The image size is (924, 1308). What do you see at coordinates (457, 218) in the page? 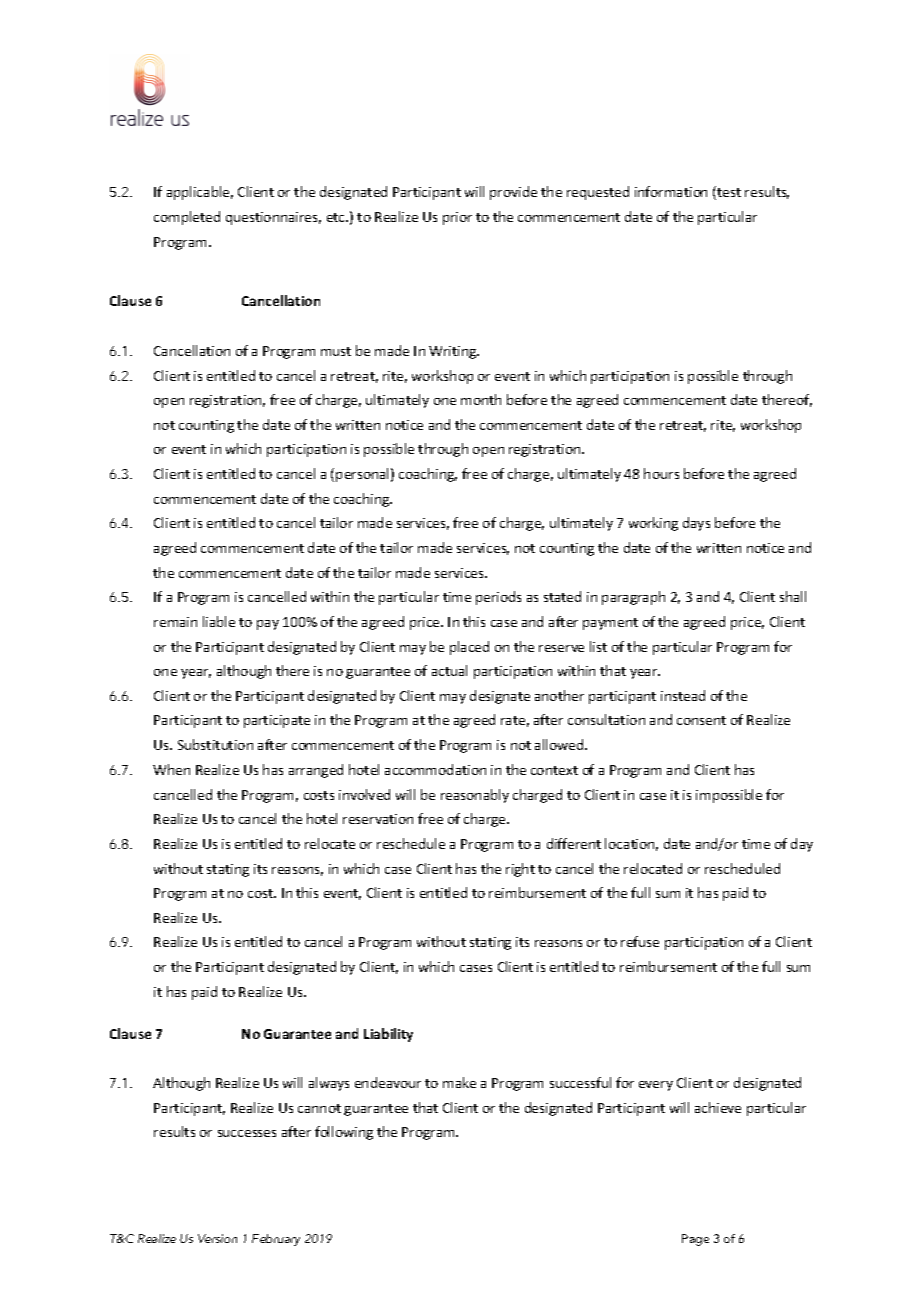
I see `prior` at bounding box center [457, 218].
